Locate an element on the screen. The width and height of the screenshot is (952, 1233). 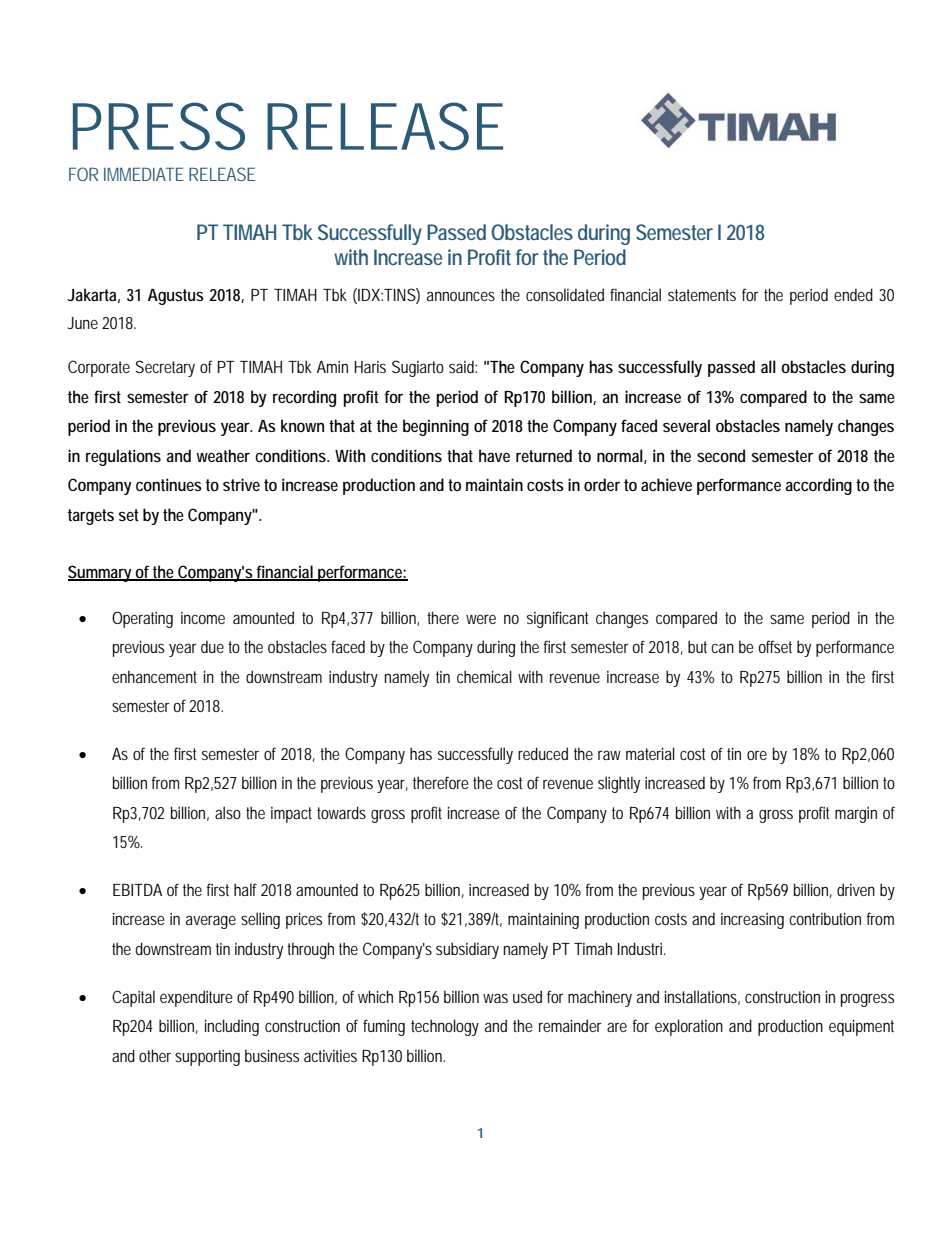
exploration is located at coordinates (689, 1027).
